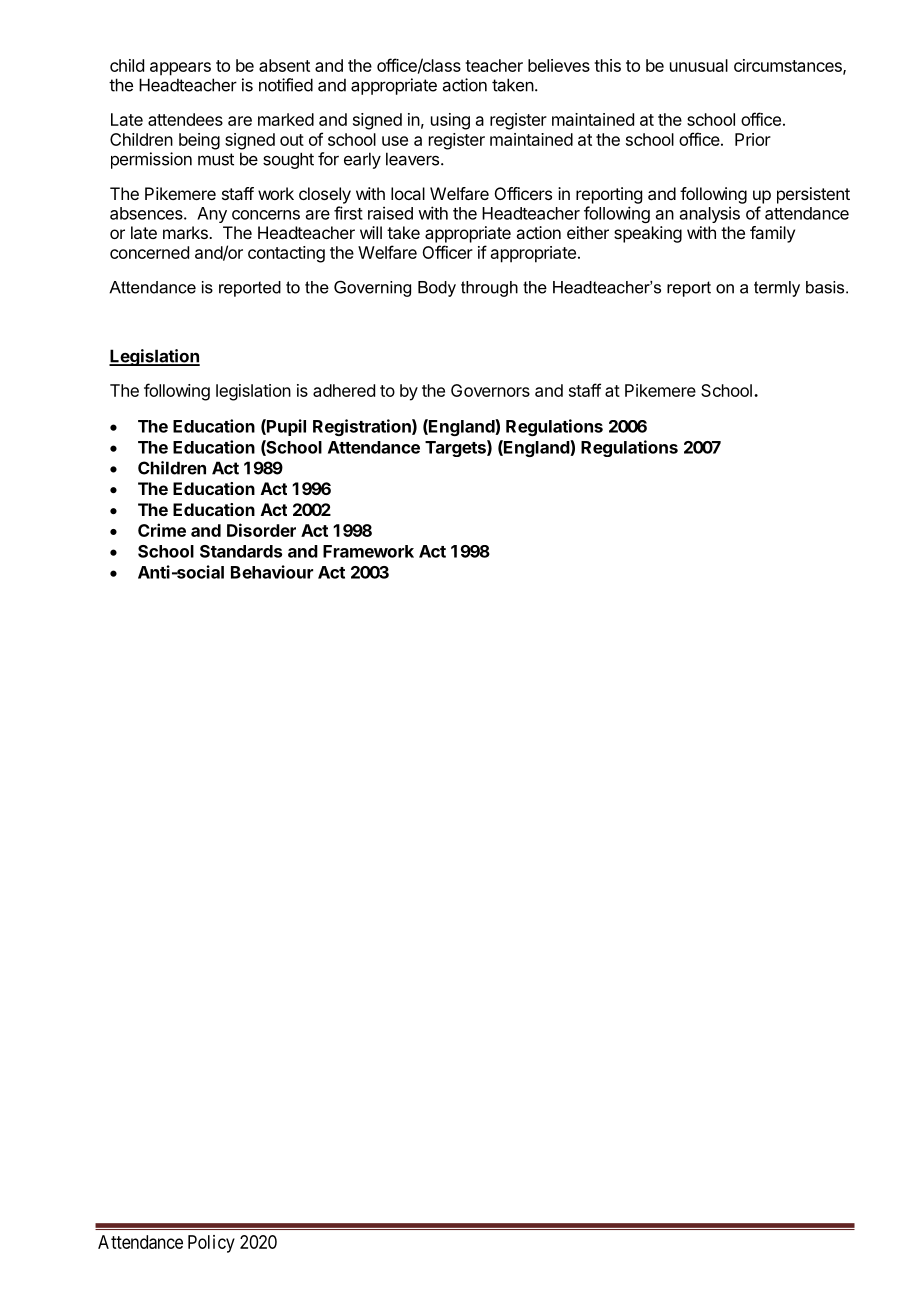 Image resolution: width=924 pixels, height=1308 pixels. Describe the element at coordinates (162, 530) in the screenshot. I see `Crime` at that location.
